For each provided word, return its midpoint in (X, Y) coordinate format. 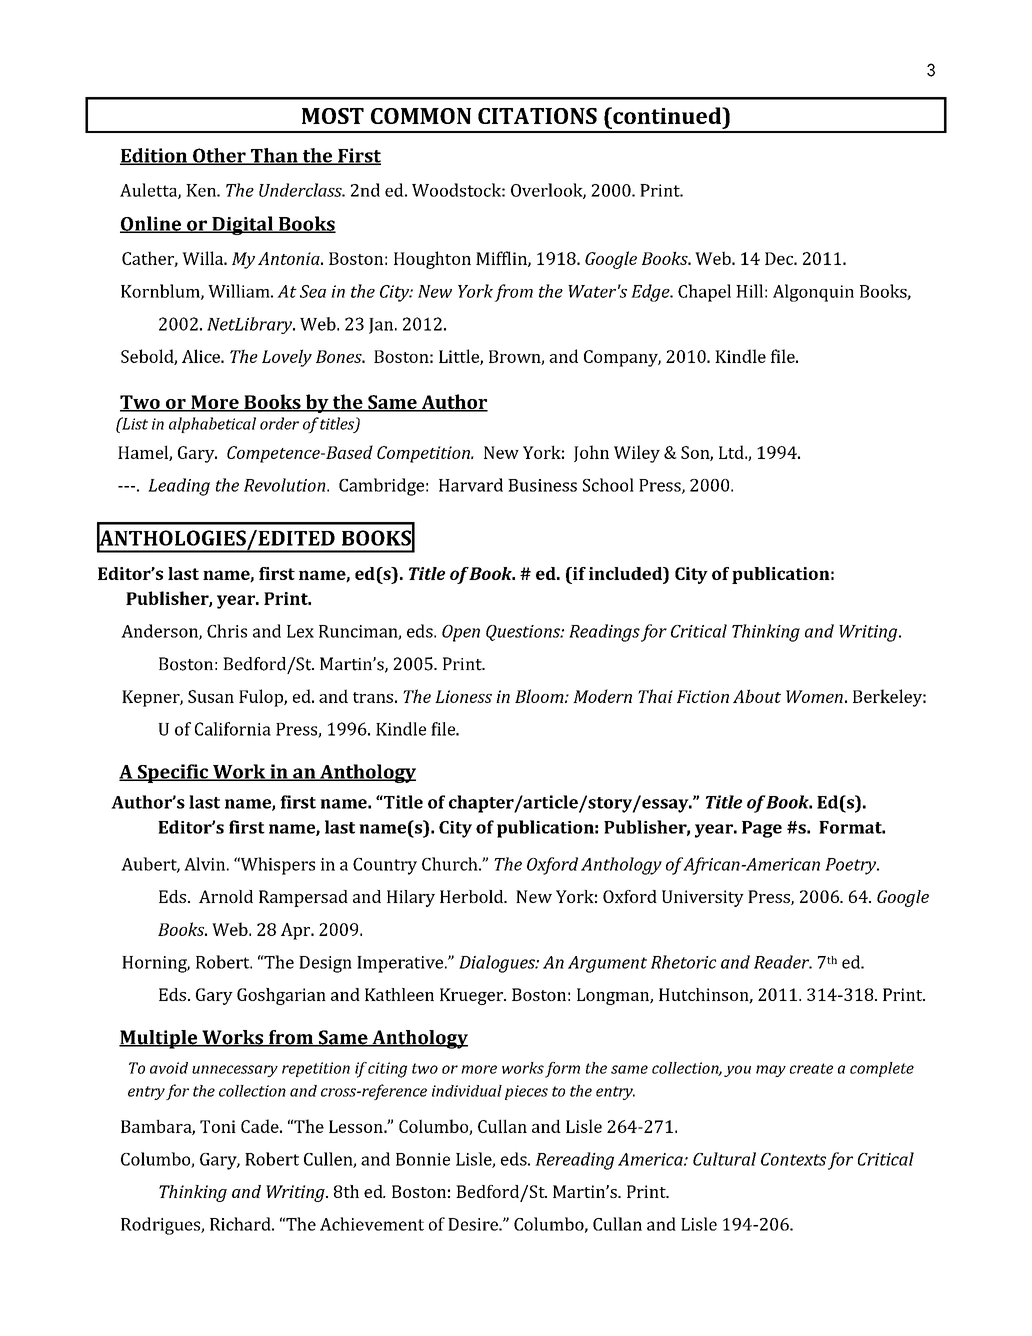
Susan (211, 696)
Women (814, 696)
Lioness (463, 696)
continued (667, 115)
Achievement (372, 1224)
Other (219, 156)
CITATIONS (537, 116)
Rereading (574, 1161)
